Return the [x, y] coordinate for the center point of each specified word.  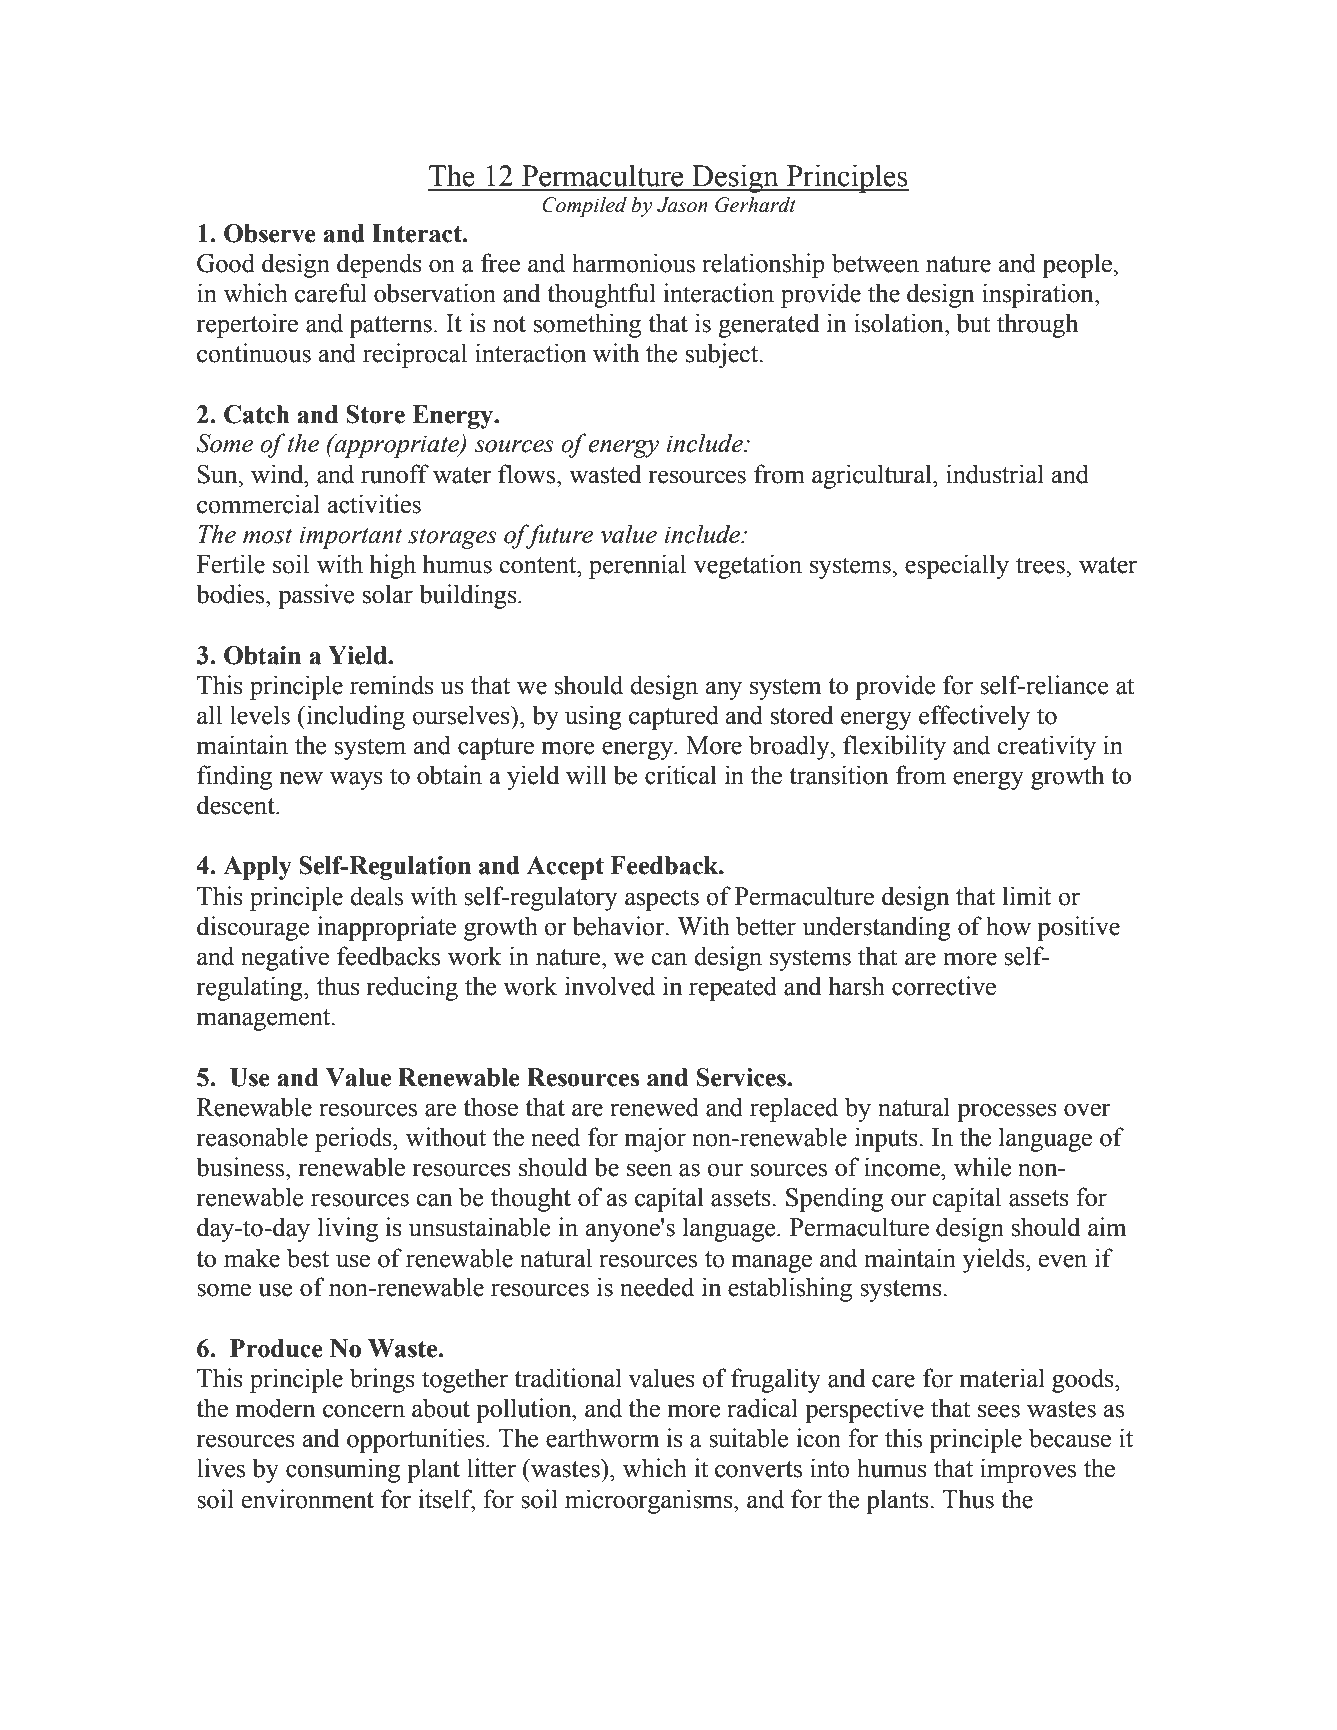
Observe [270, 233]
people [1078, 265]
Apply [257, 868]
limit [1026, 896]
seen [649, 1170]
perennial [637, 566]
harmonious [633, 263]
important [351, 537]
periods [354, 1139]
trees [1041, 565]
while [983, 1167]
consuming [343, 1470]
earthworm [602, 1438]
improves [1028, 1470]
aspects [662, 900]
